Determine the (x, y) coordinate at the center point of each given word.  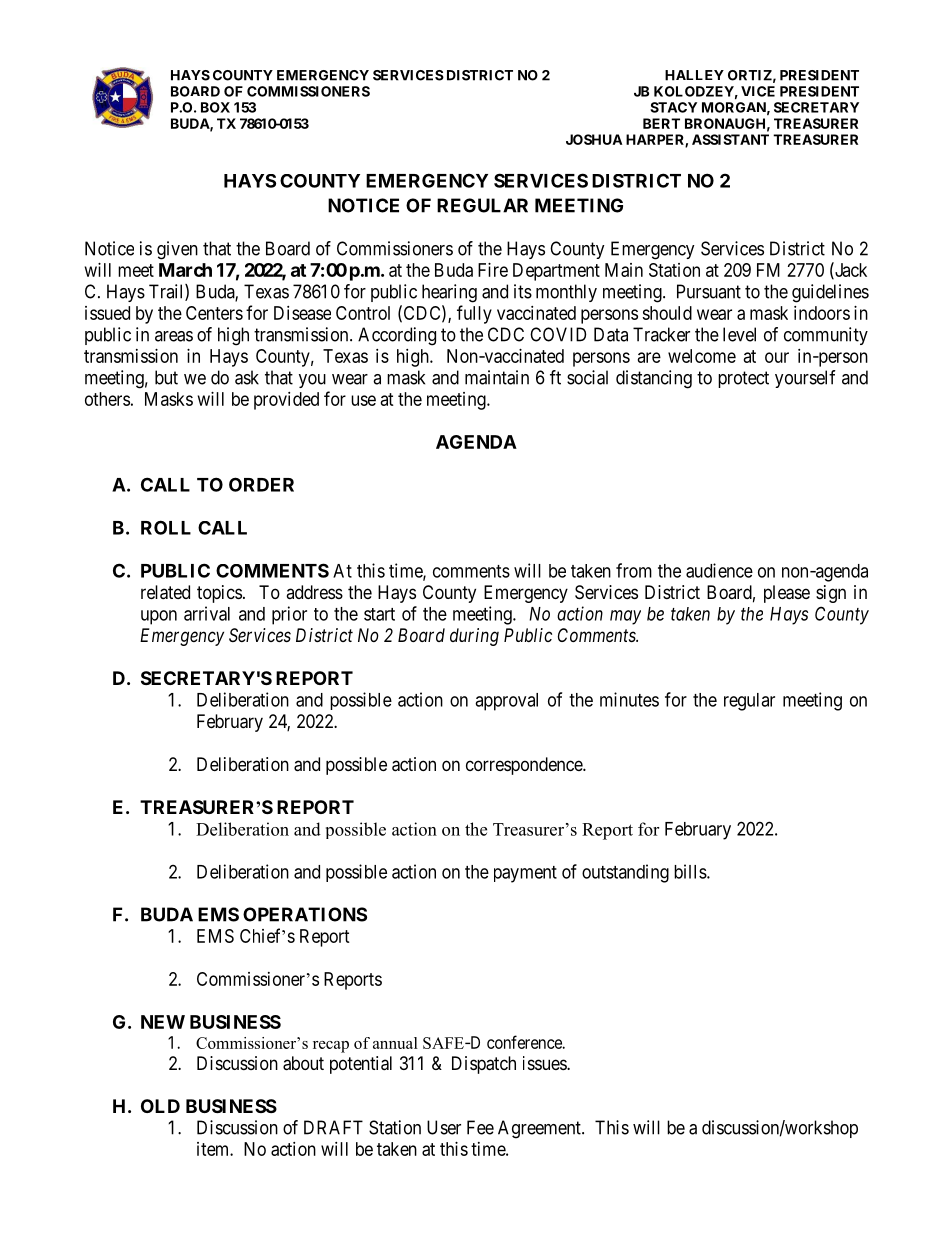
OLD (160, 1106)
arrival (207, 613)
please (787, 594)
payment (525, 874)
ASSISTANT (730, 139)
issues (545, 1063)
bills (691, 871)
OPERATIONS (305, 914)
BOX (215, 107)
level (739, 334)
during (474, 637)
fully (474, 314)
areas (174, 336)
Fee (480, 1127)
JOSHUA (594, 139)
